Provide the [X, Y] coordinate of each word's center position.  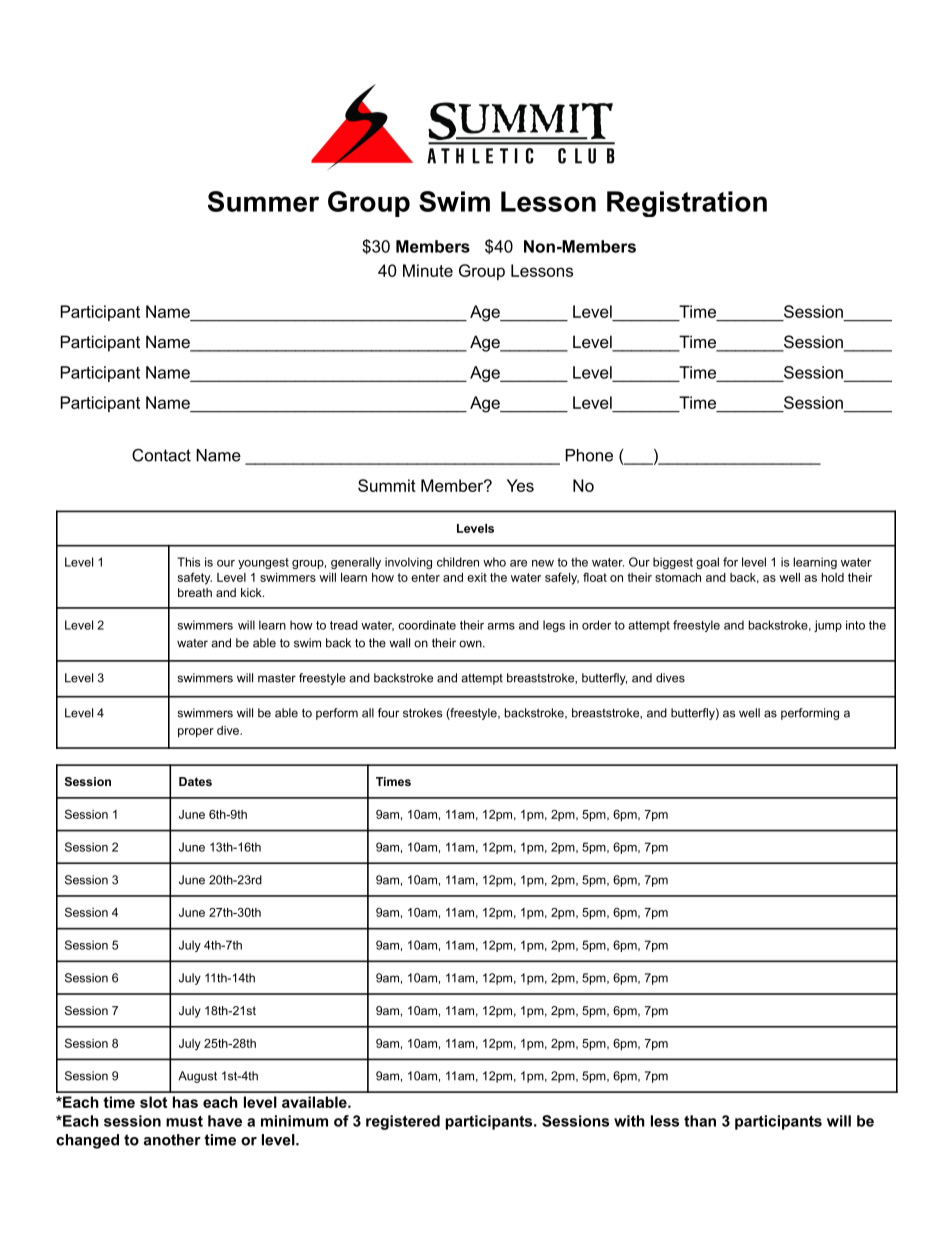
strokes [423, 713]
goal [707, 563]
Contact [161, 455]
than [700, 1121]
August [197, 1077]
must [184, 1121]
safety [195, 578]
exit [477, 577]
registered [403, 1122]
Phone [589, 455]
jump [828, 626]
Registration [687, 204]
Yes [520, 485]
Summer [263, 201]
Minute [428, 270]
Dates [195, 781]
